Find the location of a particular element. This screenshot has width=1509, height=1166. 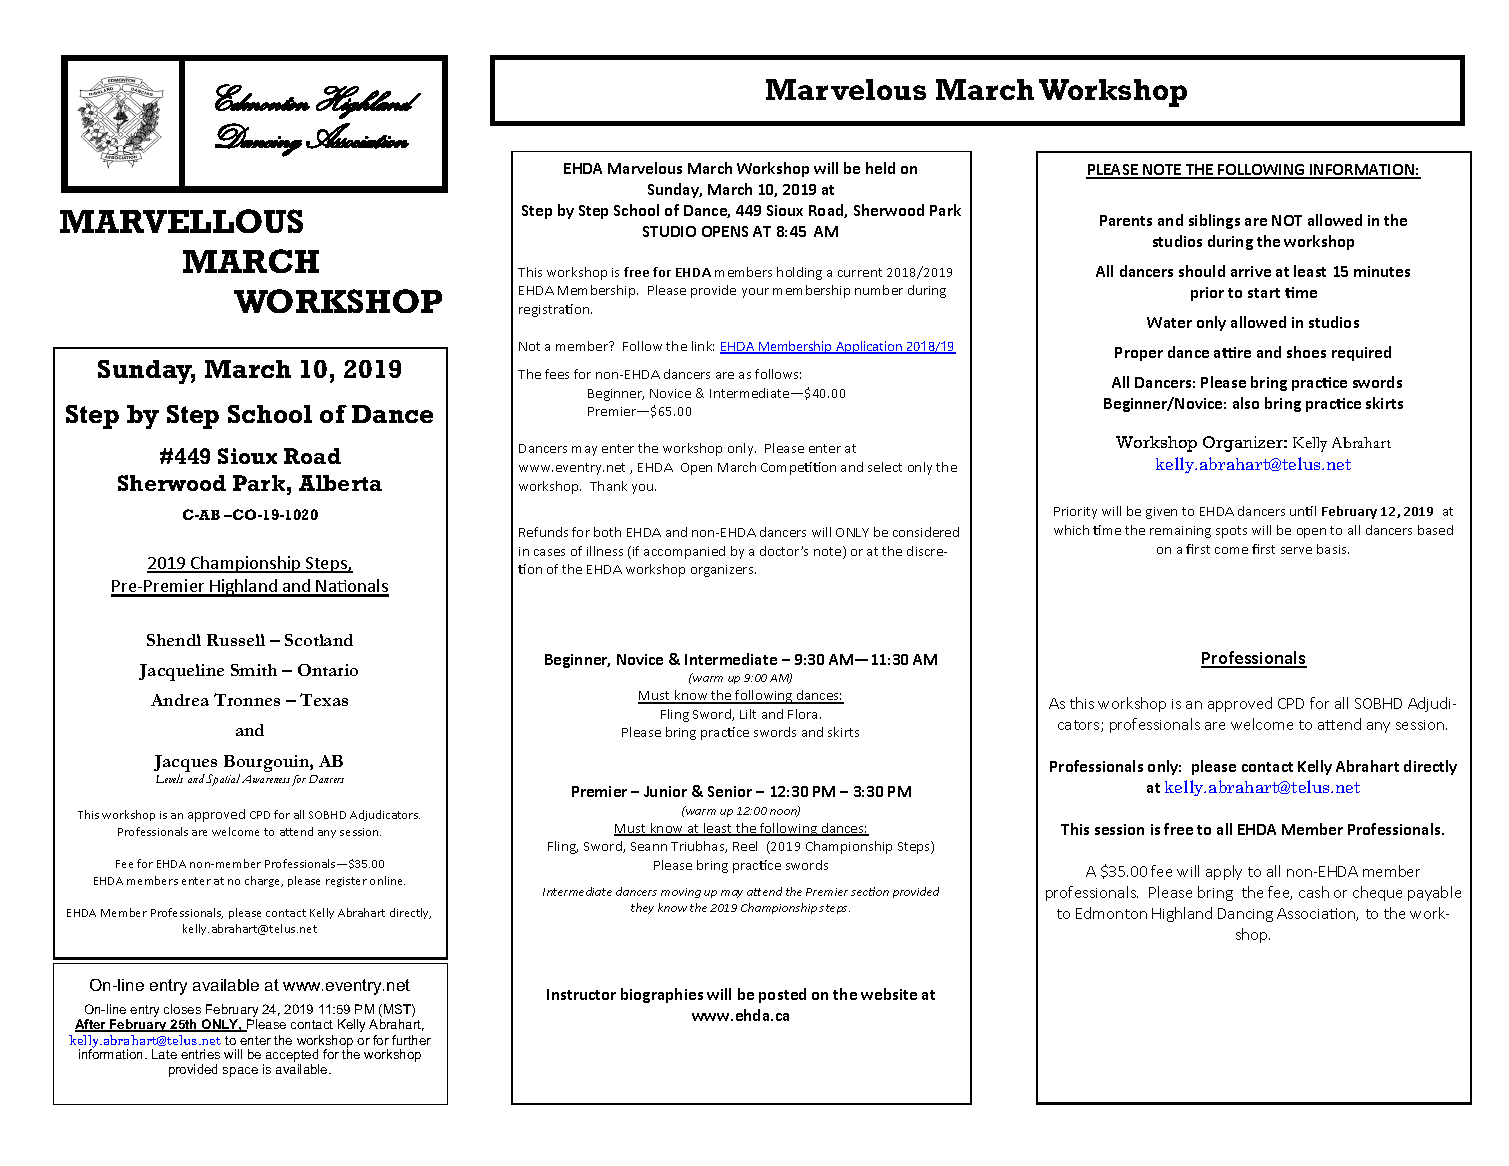

also is located at coordinates (1246, 403).
